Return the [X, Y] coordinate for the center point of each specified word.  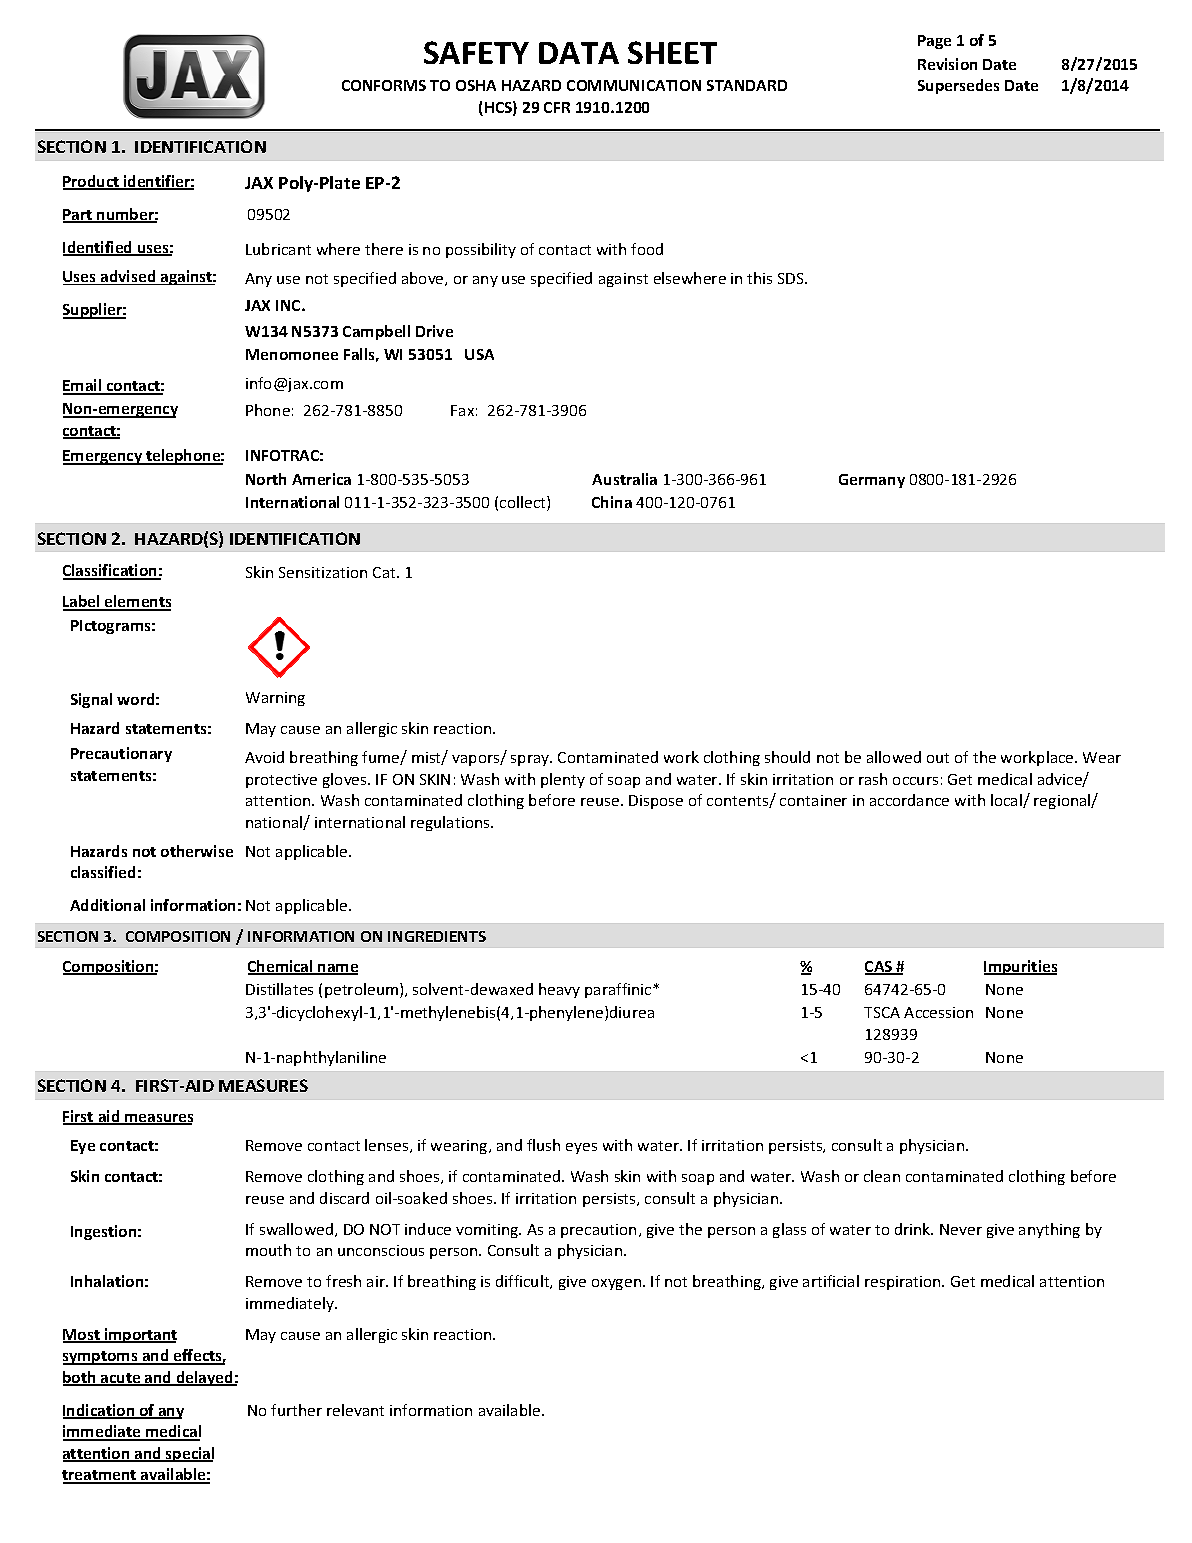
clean [882, 1176]
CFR [557, 107]
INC [289, 305]
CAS [880, 968]
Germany [872, 481]
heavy [559, 990]
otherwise [197, 851]
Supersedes [958, 86]
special [189, 1454]
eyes [581, 1148]
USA [479, 354]
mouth [268, 1250]
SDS [792, 278]
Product [92, 182]
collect [524, 503]
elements [137, 602]
